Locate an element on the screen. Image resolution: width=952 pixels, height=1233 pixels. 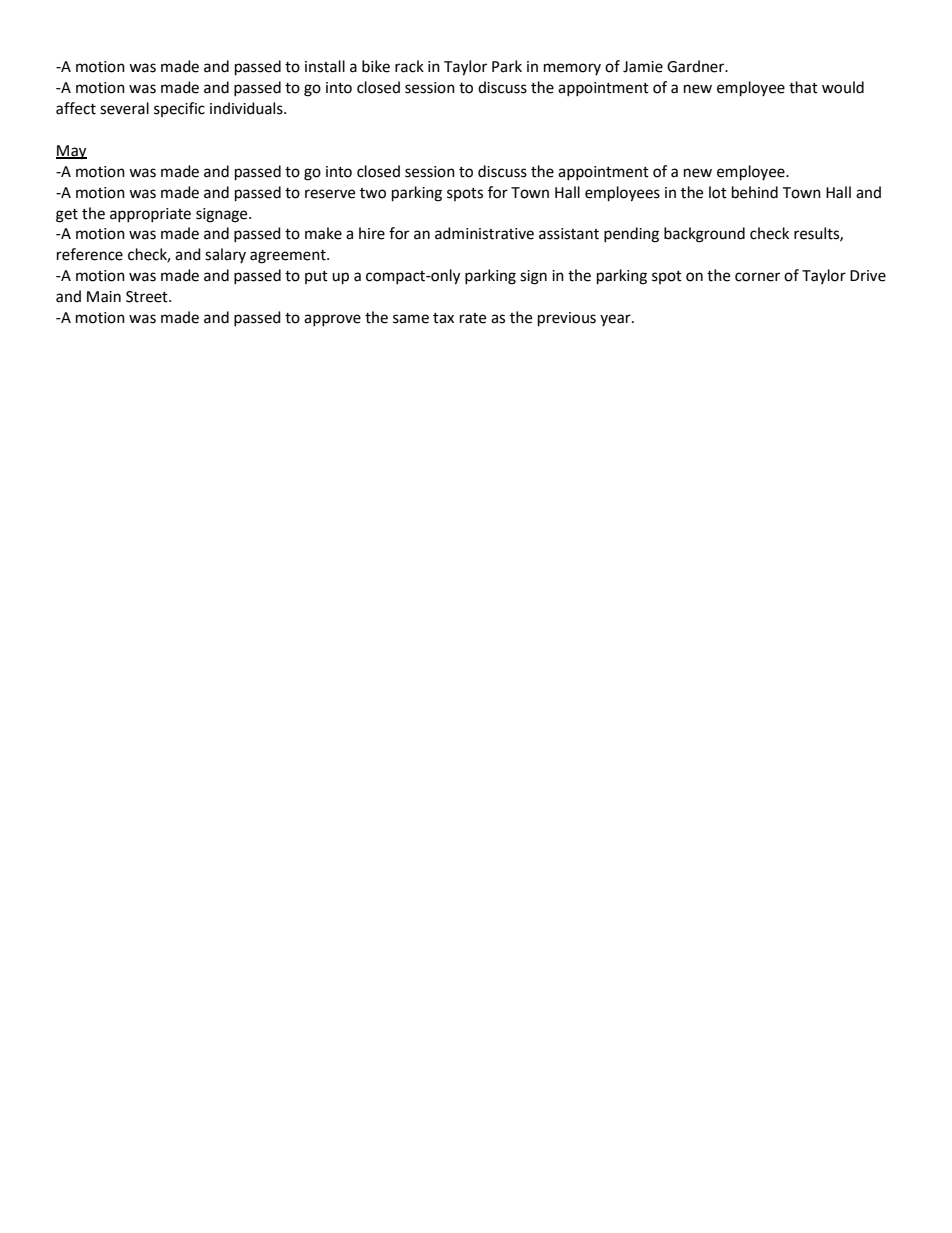
rate is located at coordinates (473, 318).
